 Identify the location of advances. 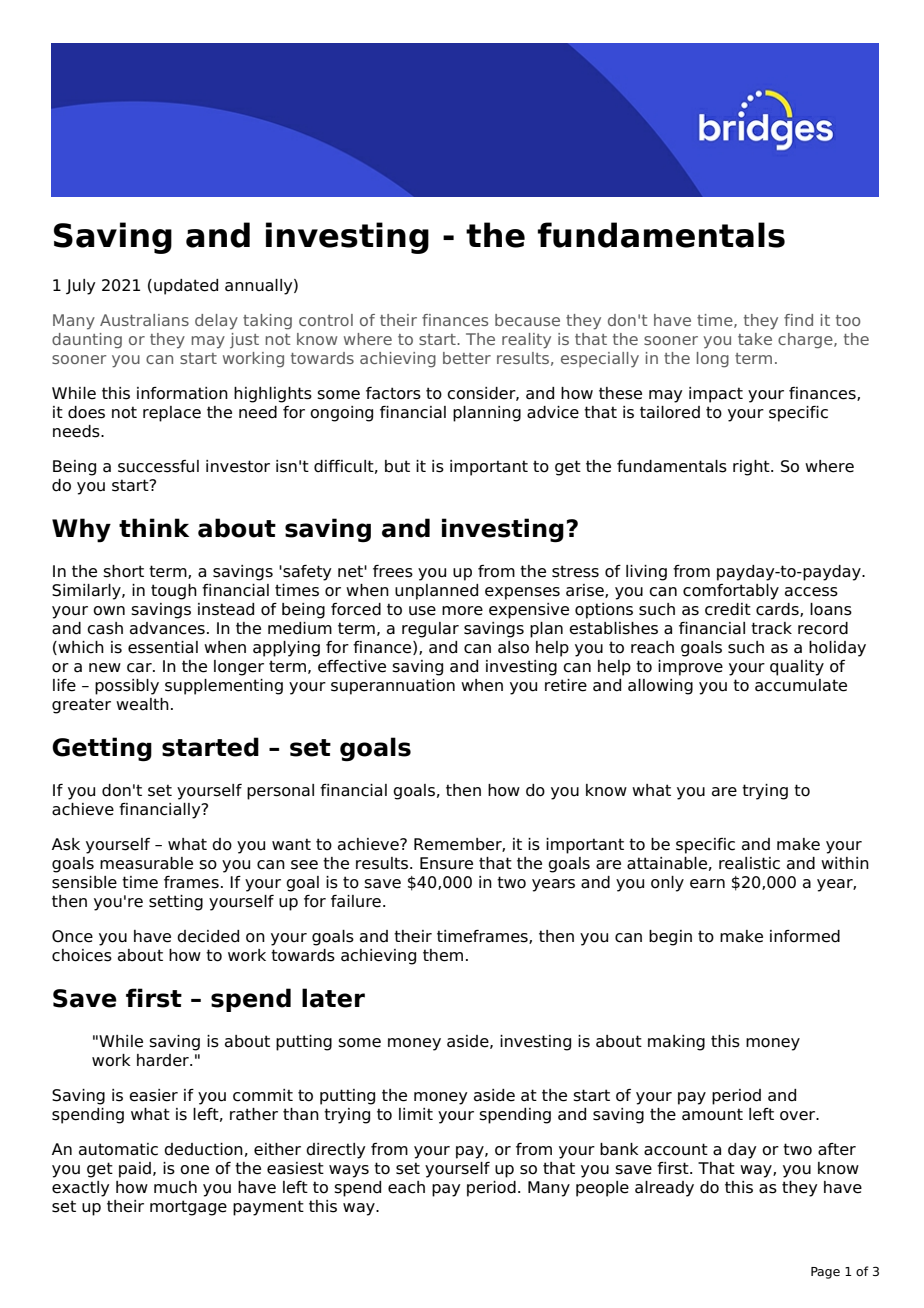
(167, 628).
